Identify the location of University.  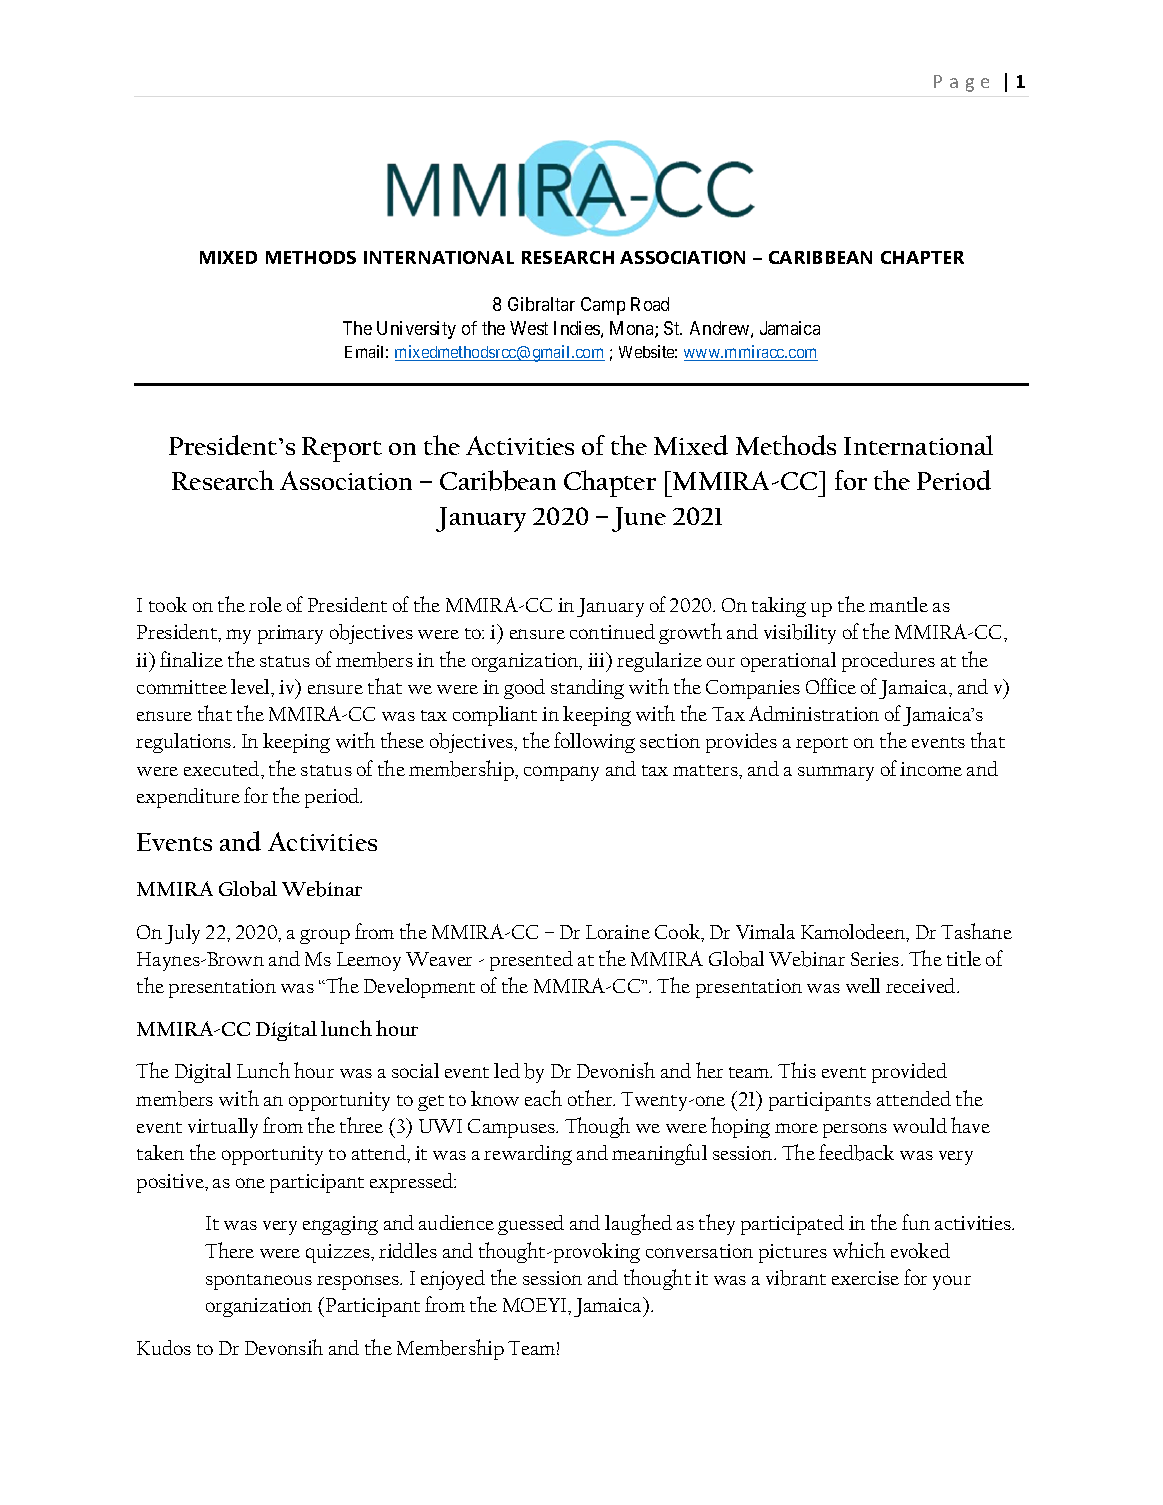
(416, 330).
